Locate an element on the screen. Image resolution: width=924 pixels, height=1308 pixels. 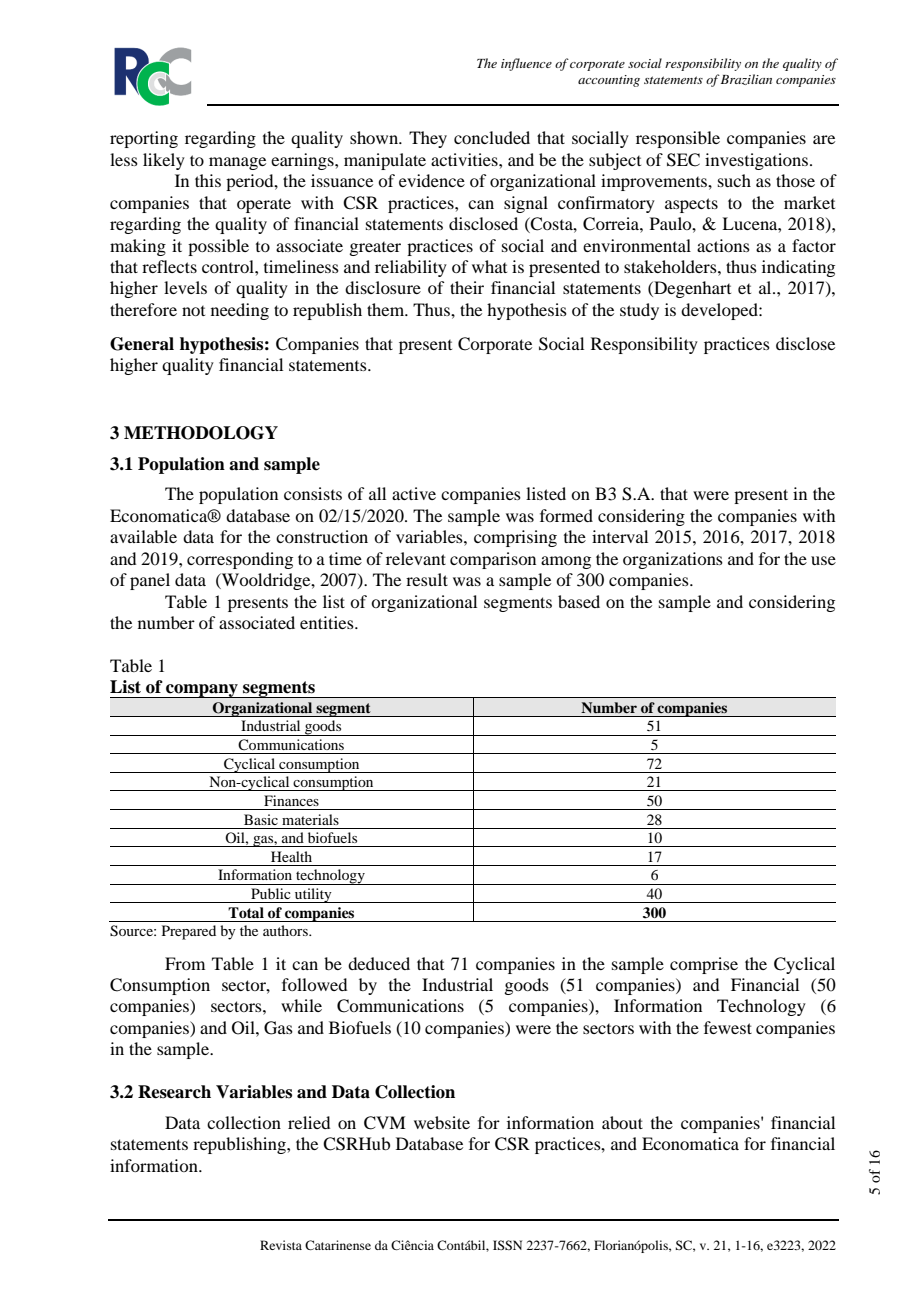
concluded is located at coordinates (492, 137).
